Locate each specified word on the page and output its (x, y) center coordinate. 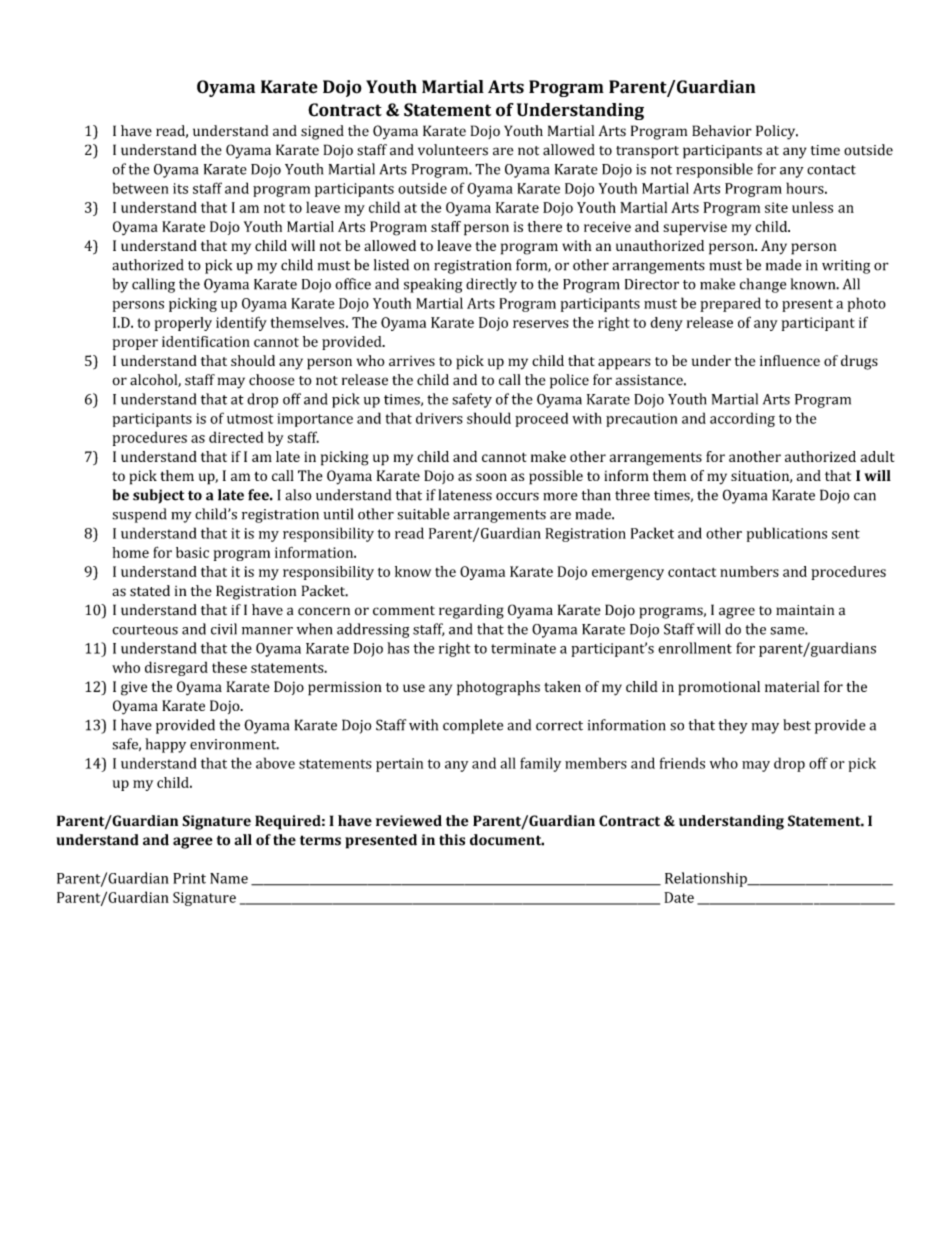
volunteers (453, 150)
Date (679, 897)
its (180, 188)
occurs (517, 496)
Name (229, 878)
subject (158, 496)
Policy (777, 132)
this (452, 840)
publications (787, 534)
